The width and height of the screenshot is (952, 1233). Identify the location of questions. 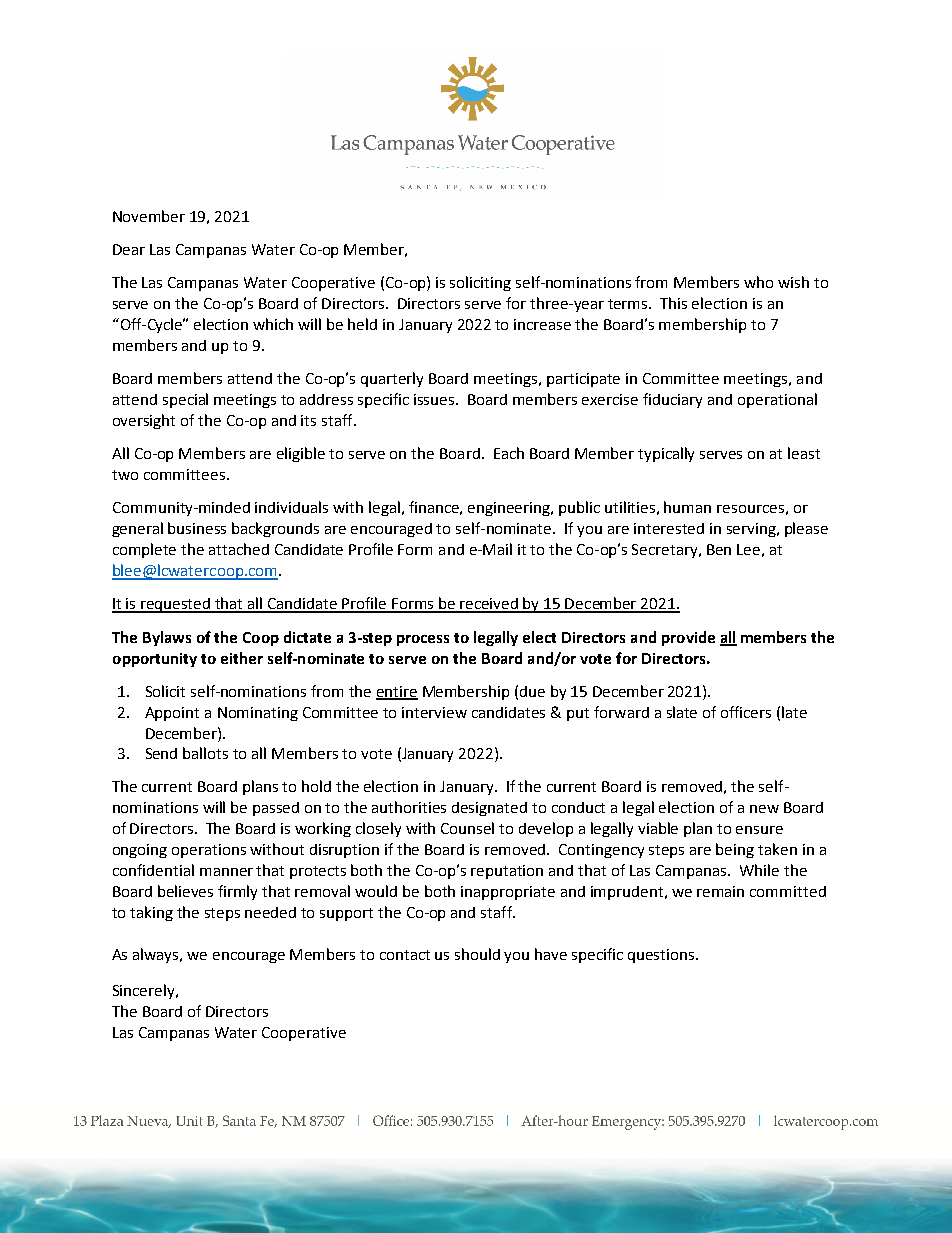
(662, 956).
